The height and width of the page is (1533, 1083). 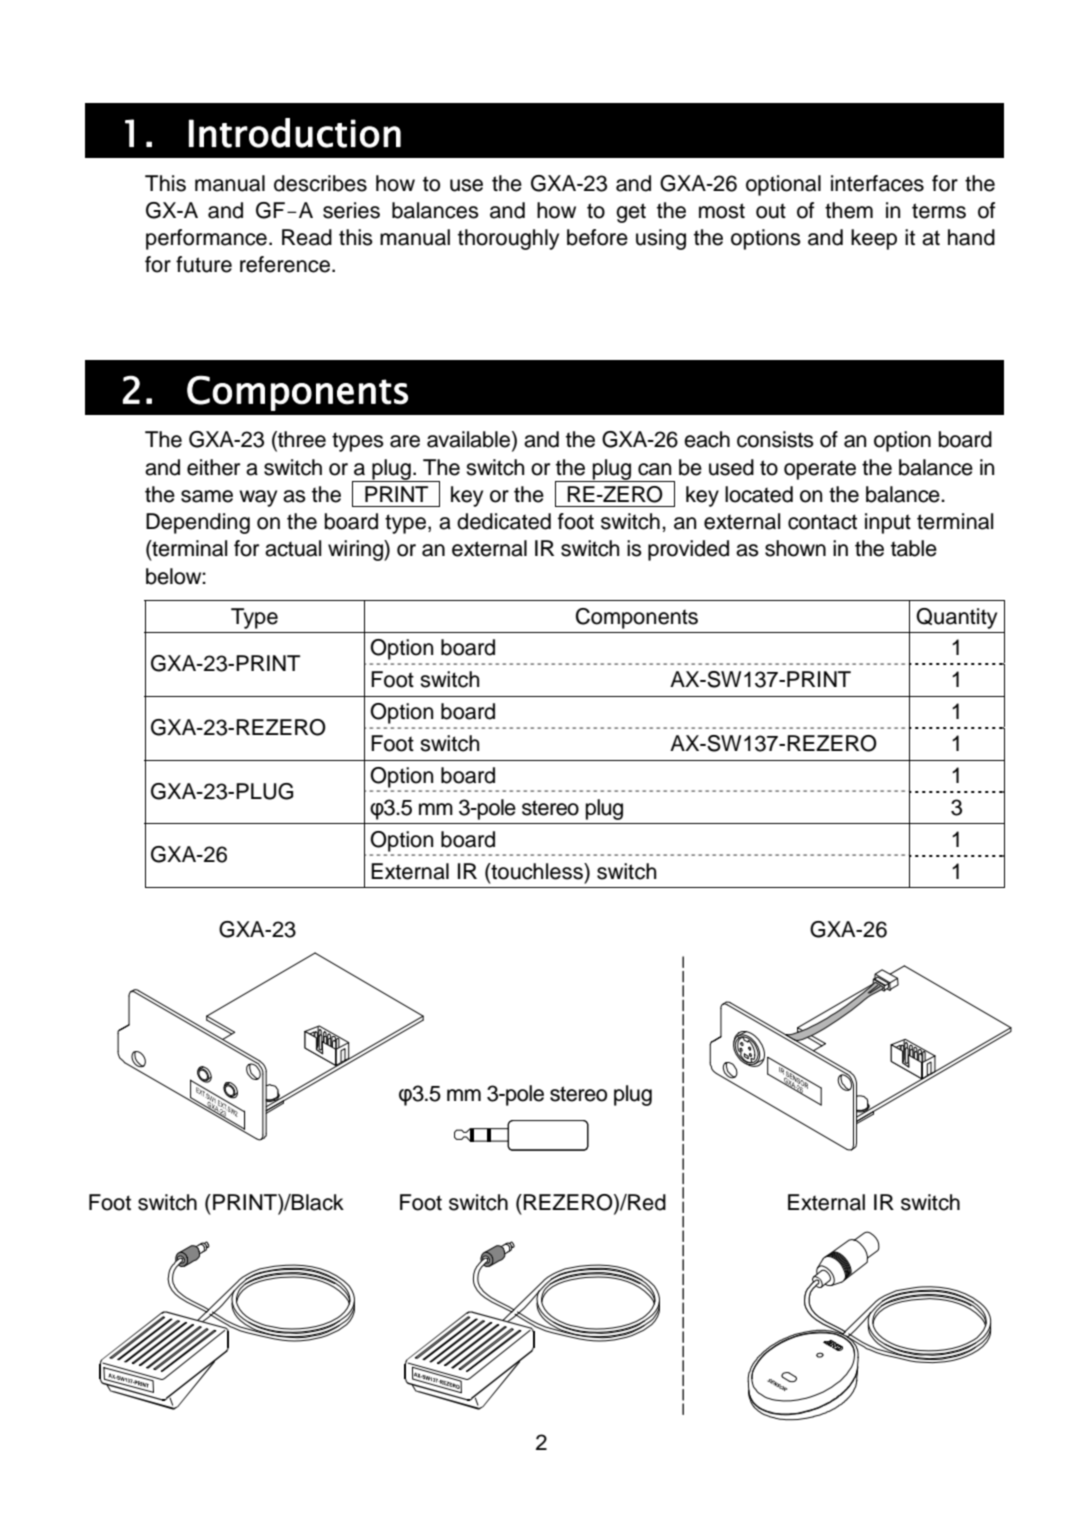 I want to click on Introduction, so click(x=295, y=133).
